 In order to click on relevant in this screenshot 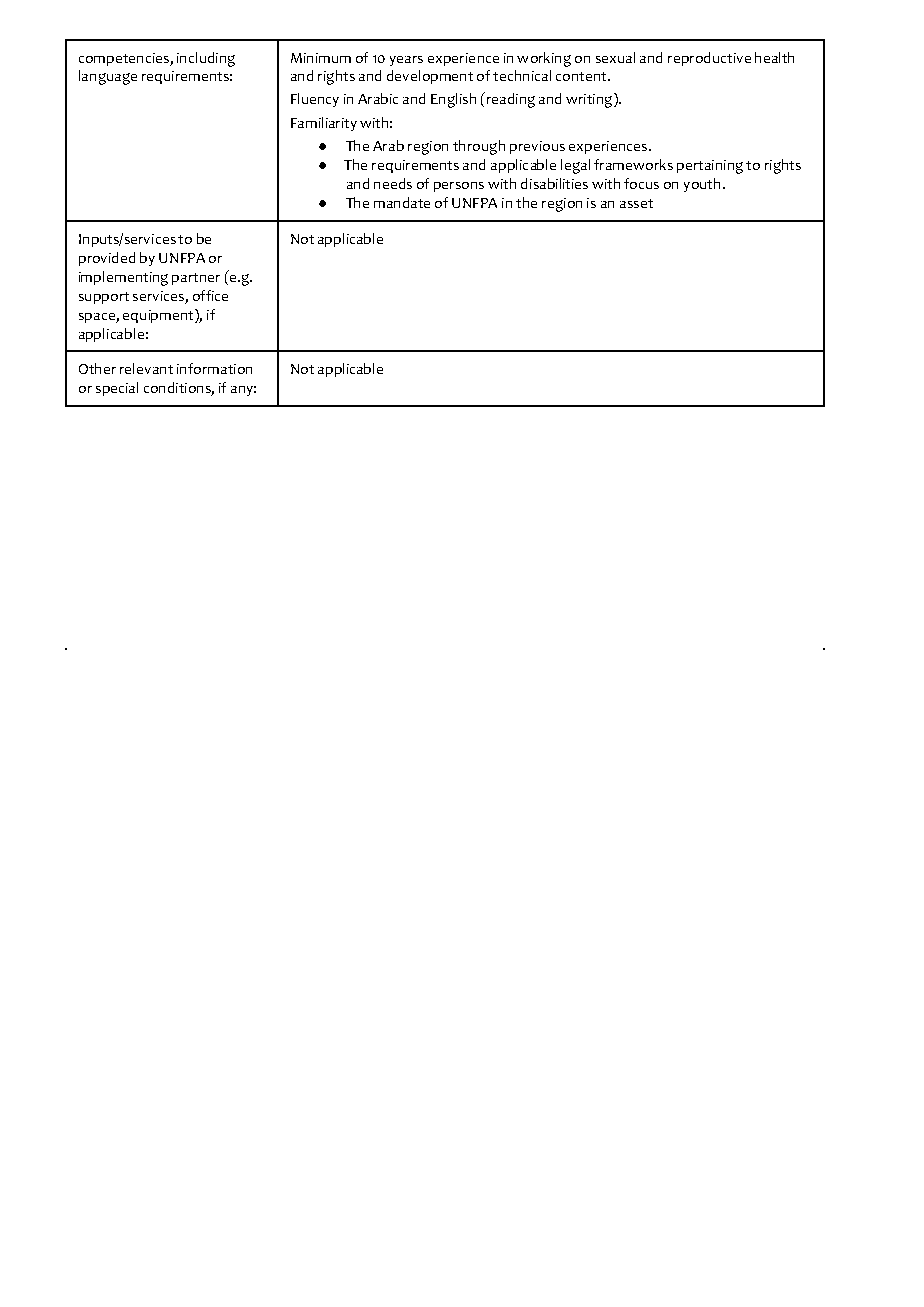, I will do `click(146, 368)`.
